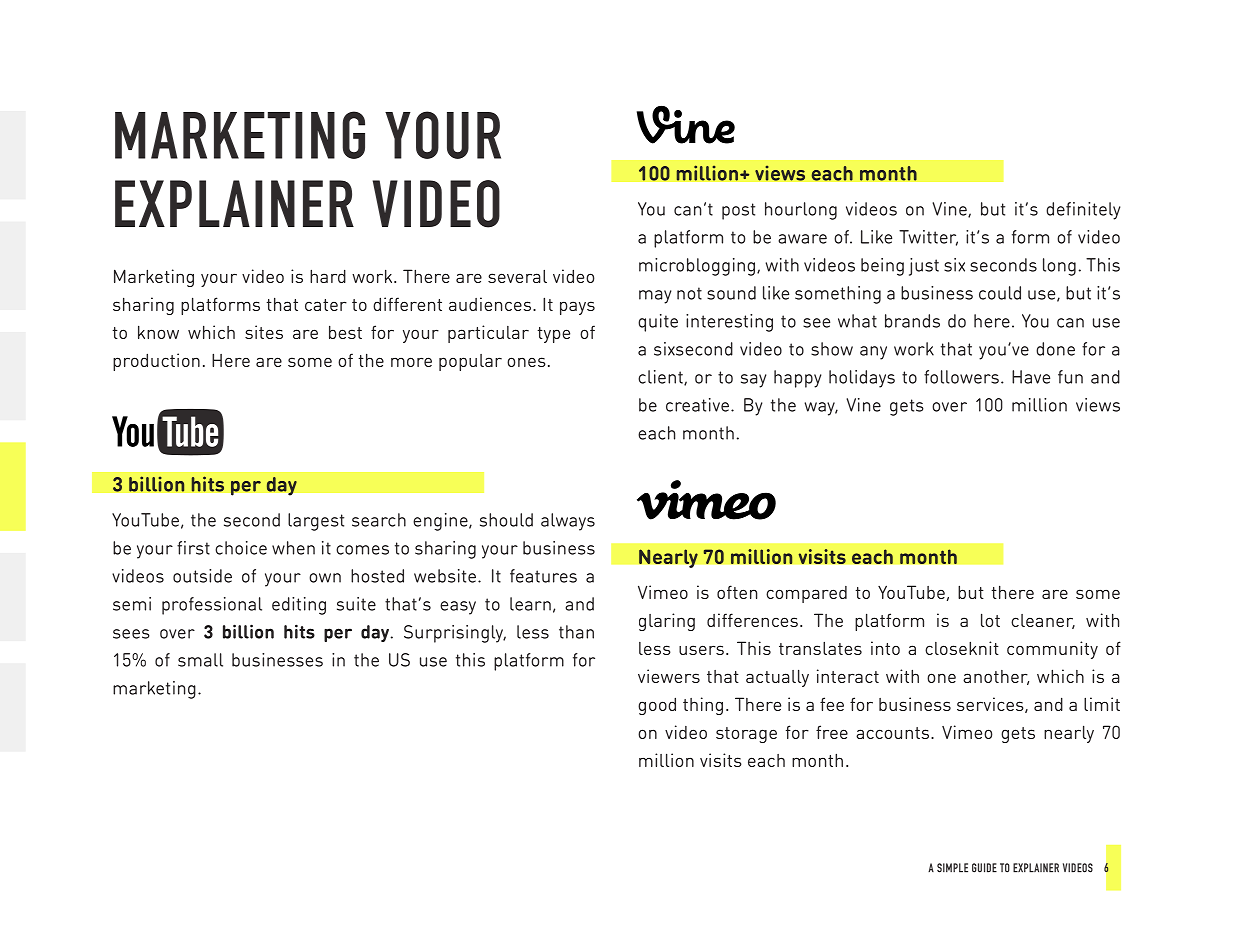  What do you see at coordinates (738, 211) in the screenshot?
I see `post` at bounding box center [738, 211].
